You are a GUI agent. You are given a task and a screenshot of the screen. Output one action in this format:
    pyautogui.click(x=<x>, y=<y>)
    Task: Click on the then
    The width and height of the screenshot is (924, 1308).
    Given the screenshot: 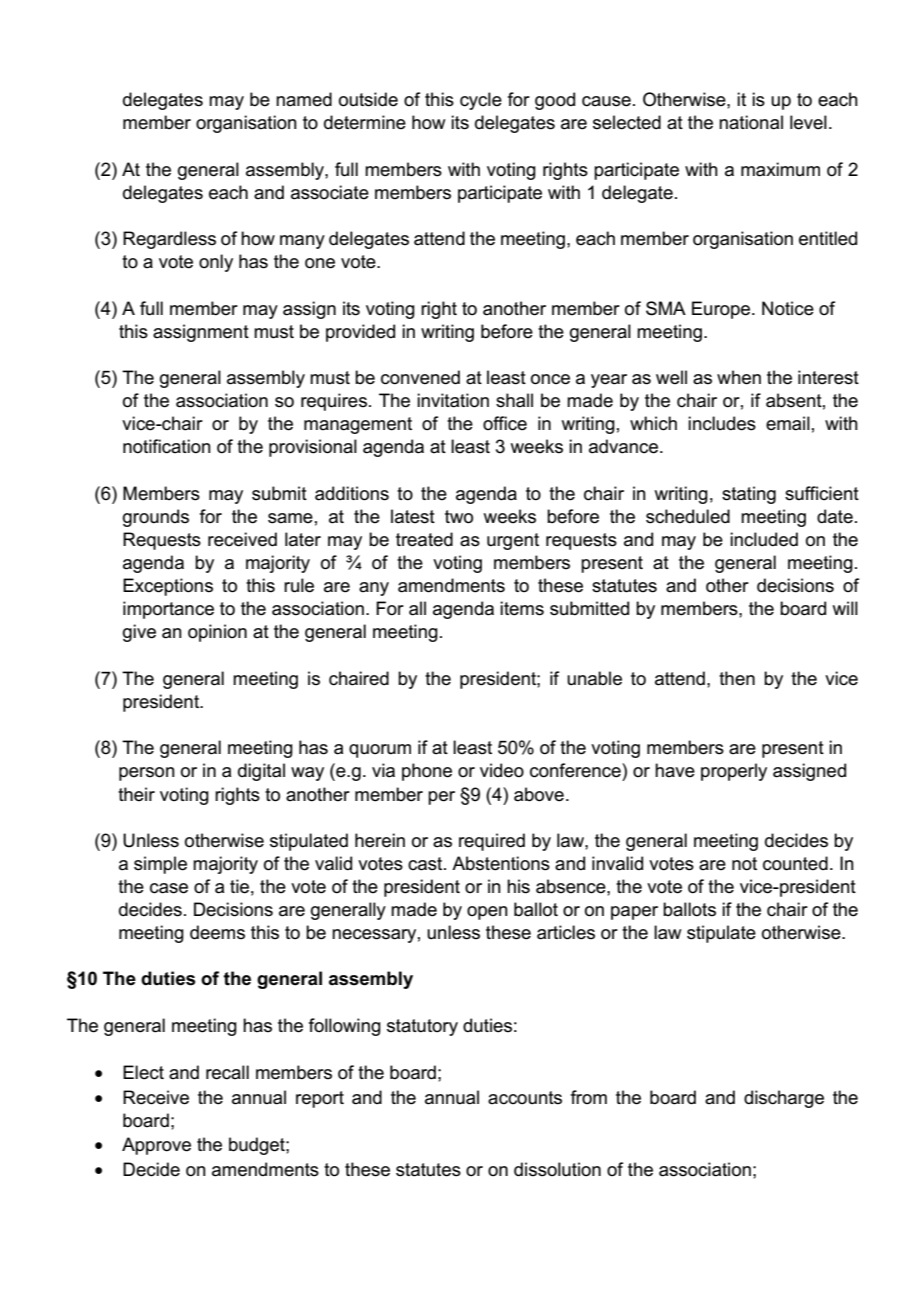 What is the action you would take?
    pyautogui.click(x=737, y=678)
